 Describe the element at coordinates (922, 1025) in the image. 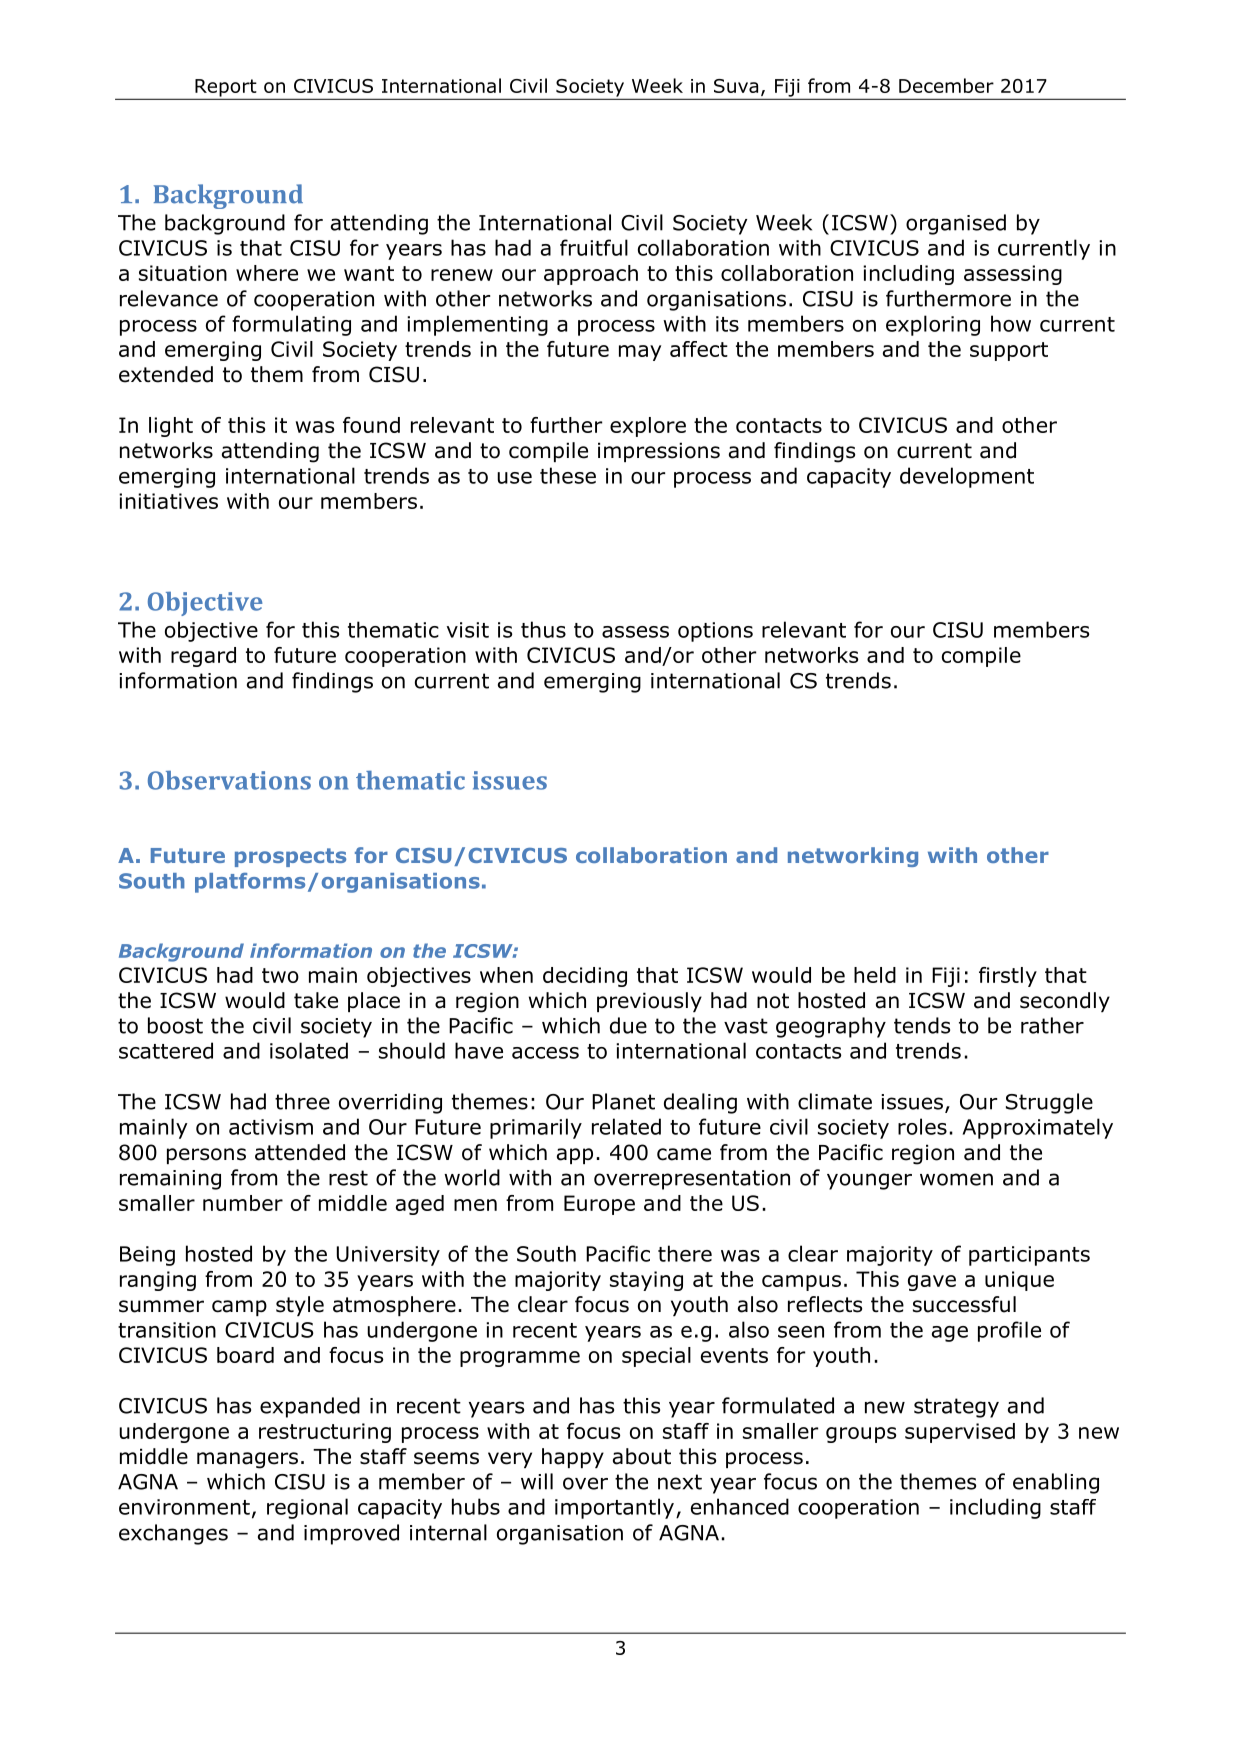

I see `tends` at that location.
